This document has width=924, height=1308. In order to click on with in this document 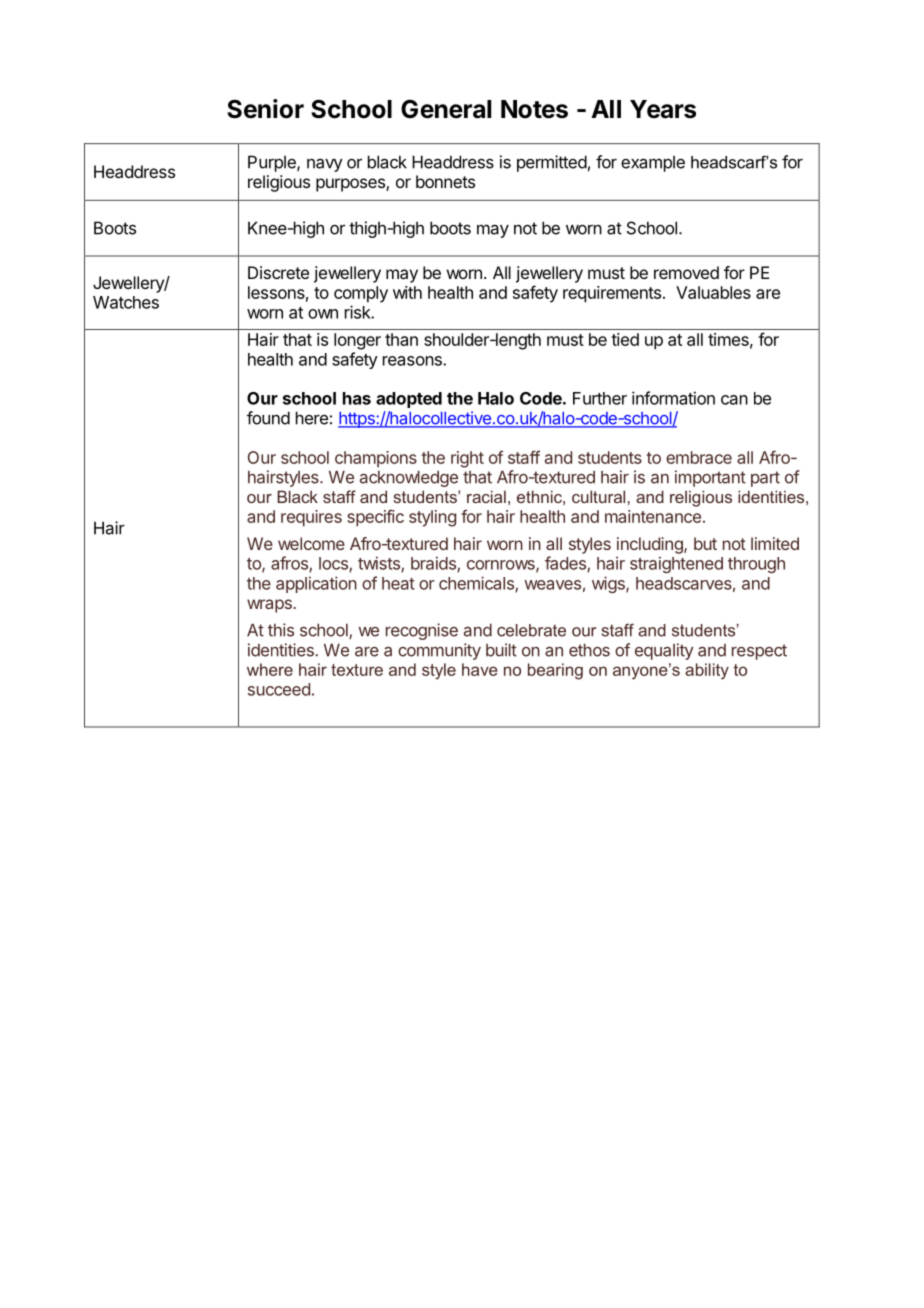, I will do `click(407, 292)`.
